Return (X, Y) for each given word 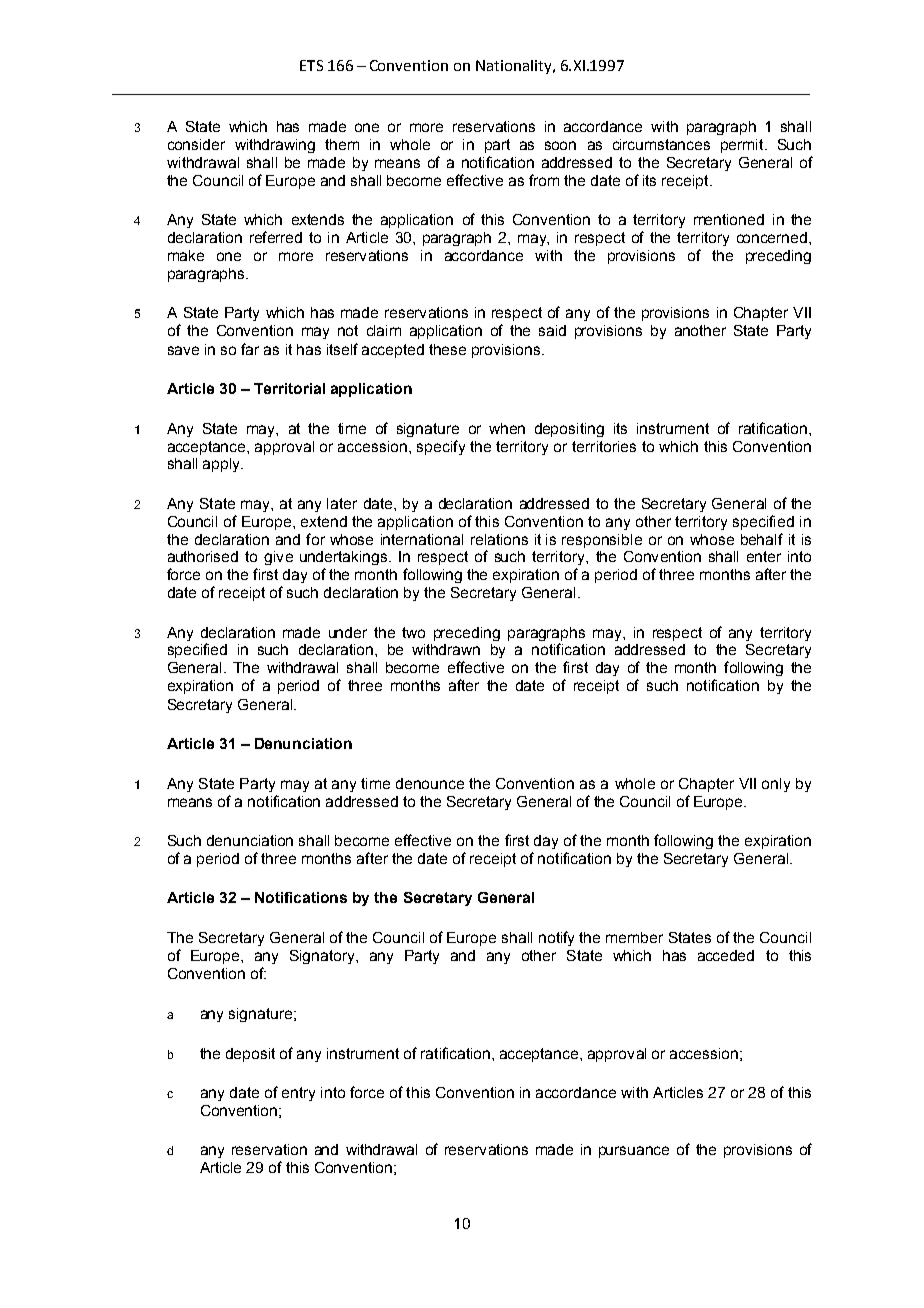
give (278, 558)
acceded (726, 955)
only (776, 785)
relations (499, 539)
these (447, 349)
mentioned (729, 219)
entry (298, 1094)
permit (743, 146)
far (250, 349)
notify (556, 938)
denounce (430, 783)
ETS (311, 65)
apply (223, 465)
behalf (762, 539)
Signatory (323, 957)
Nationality (515, 67)
